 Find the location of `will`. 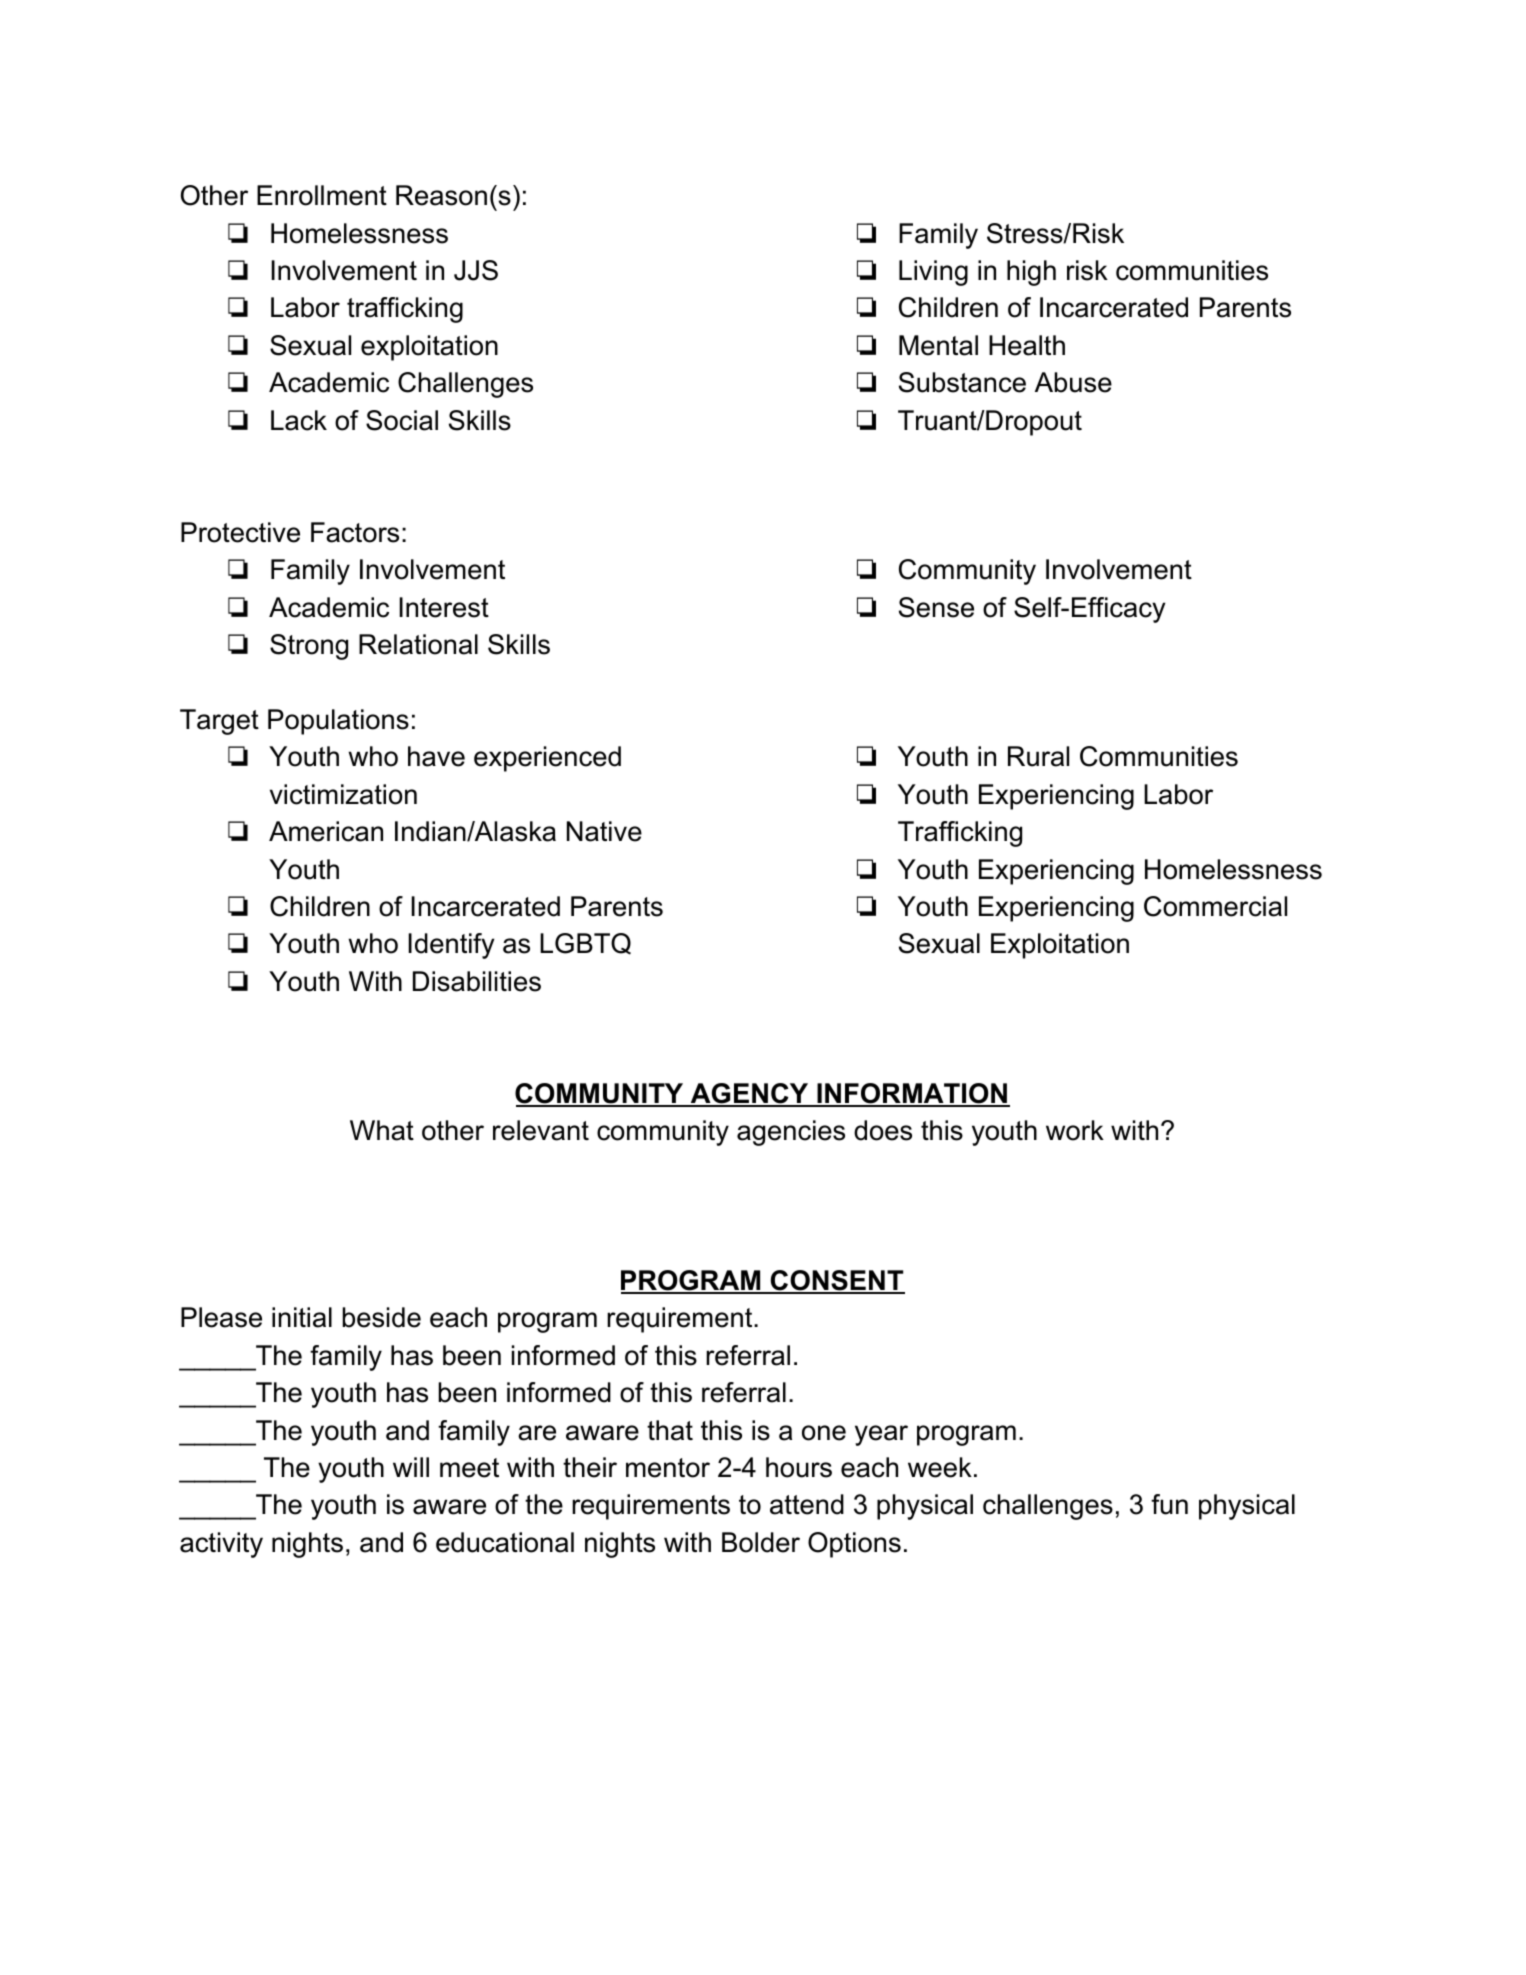

will is located at coordinates (411, 1467).
